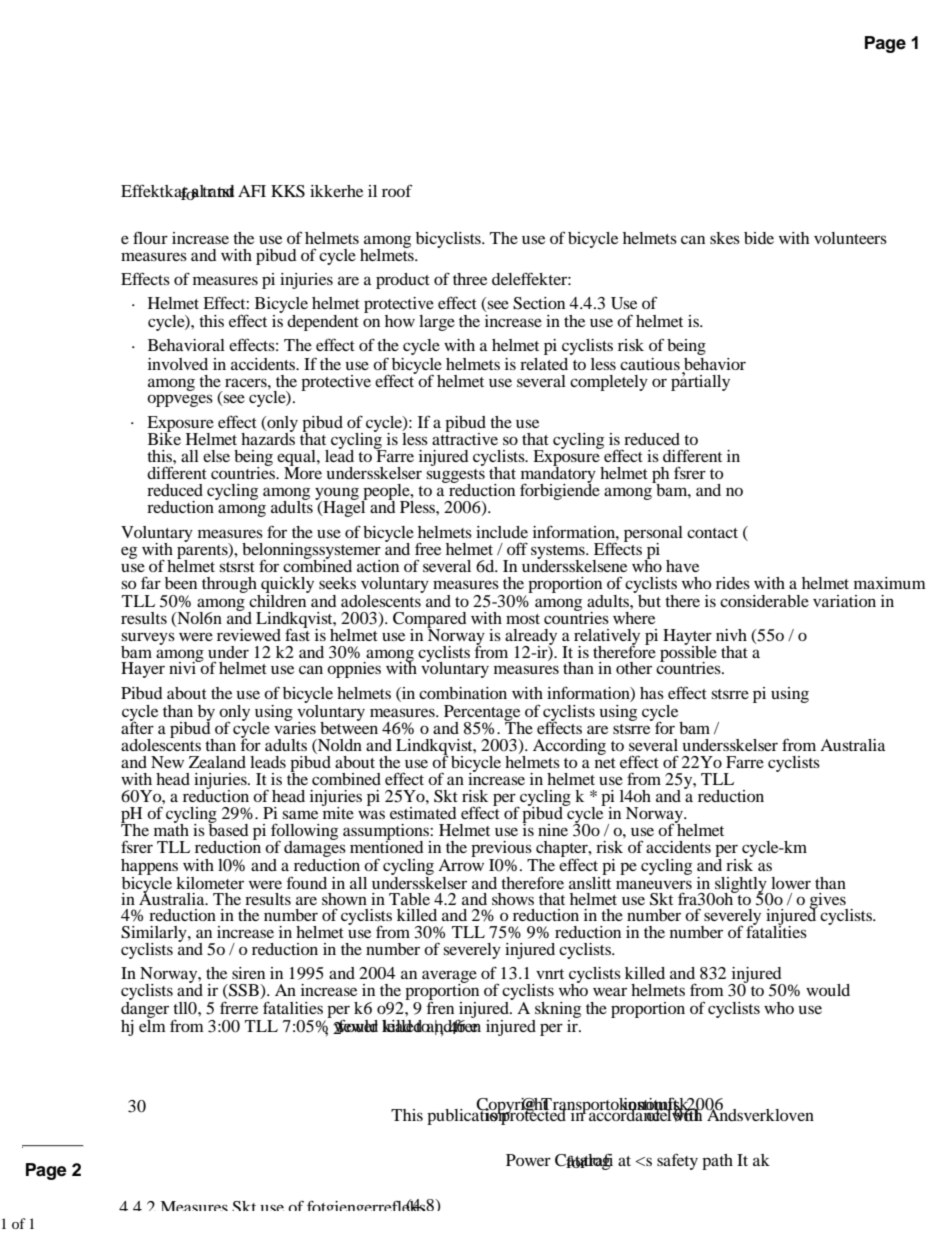 This image has height=1233, width=952. Describe the element at coordinates (717, 1162) in the image. I see `path` at that location.
